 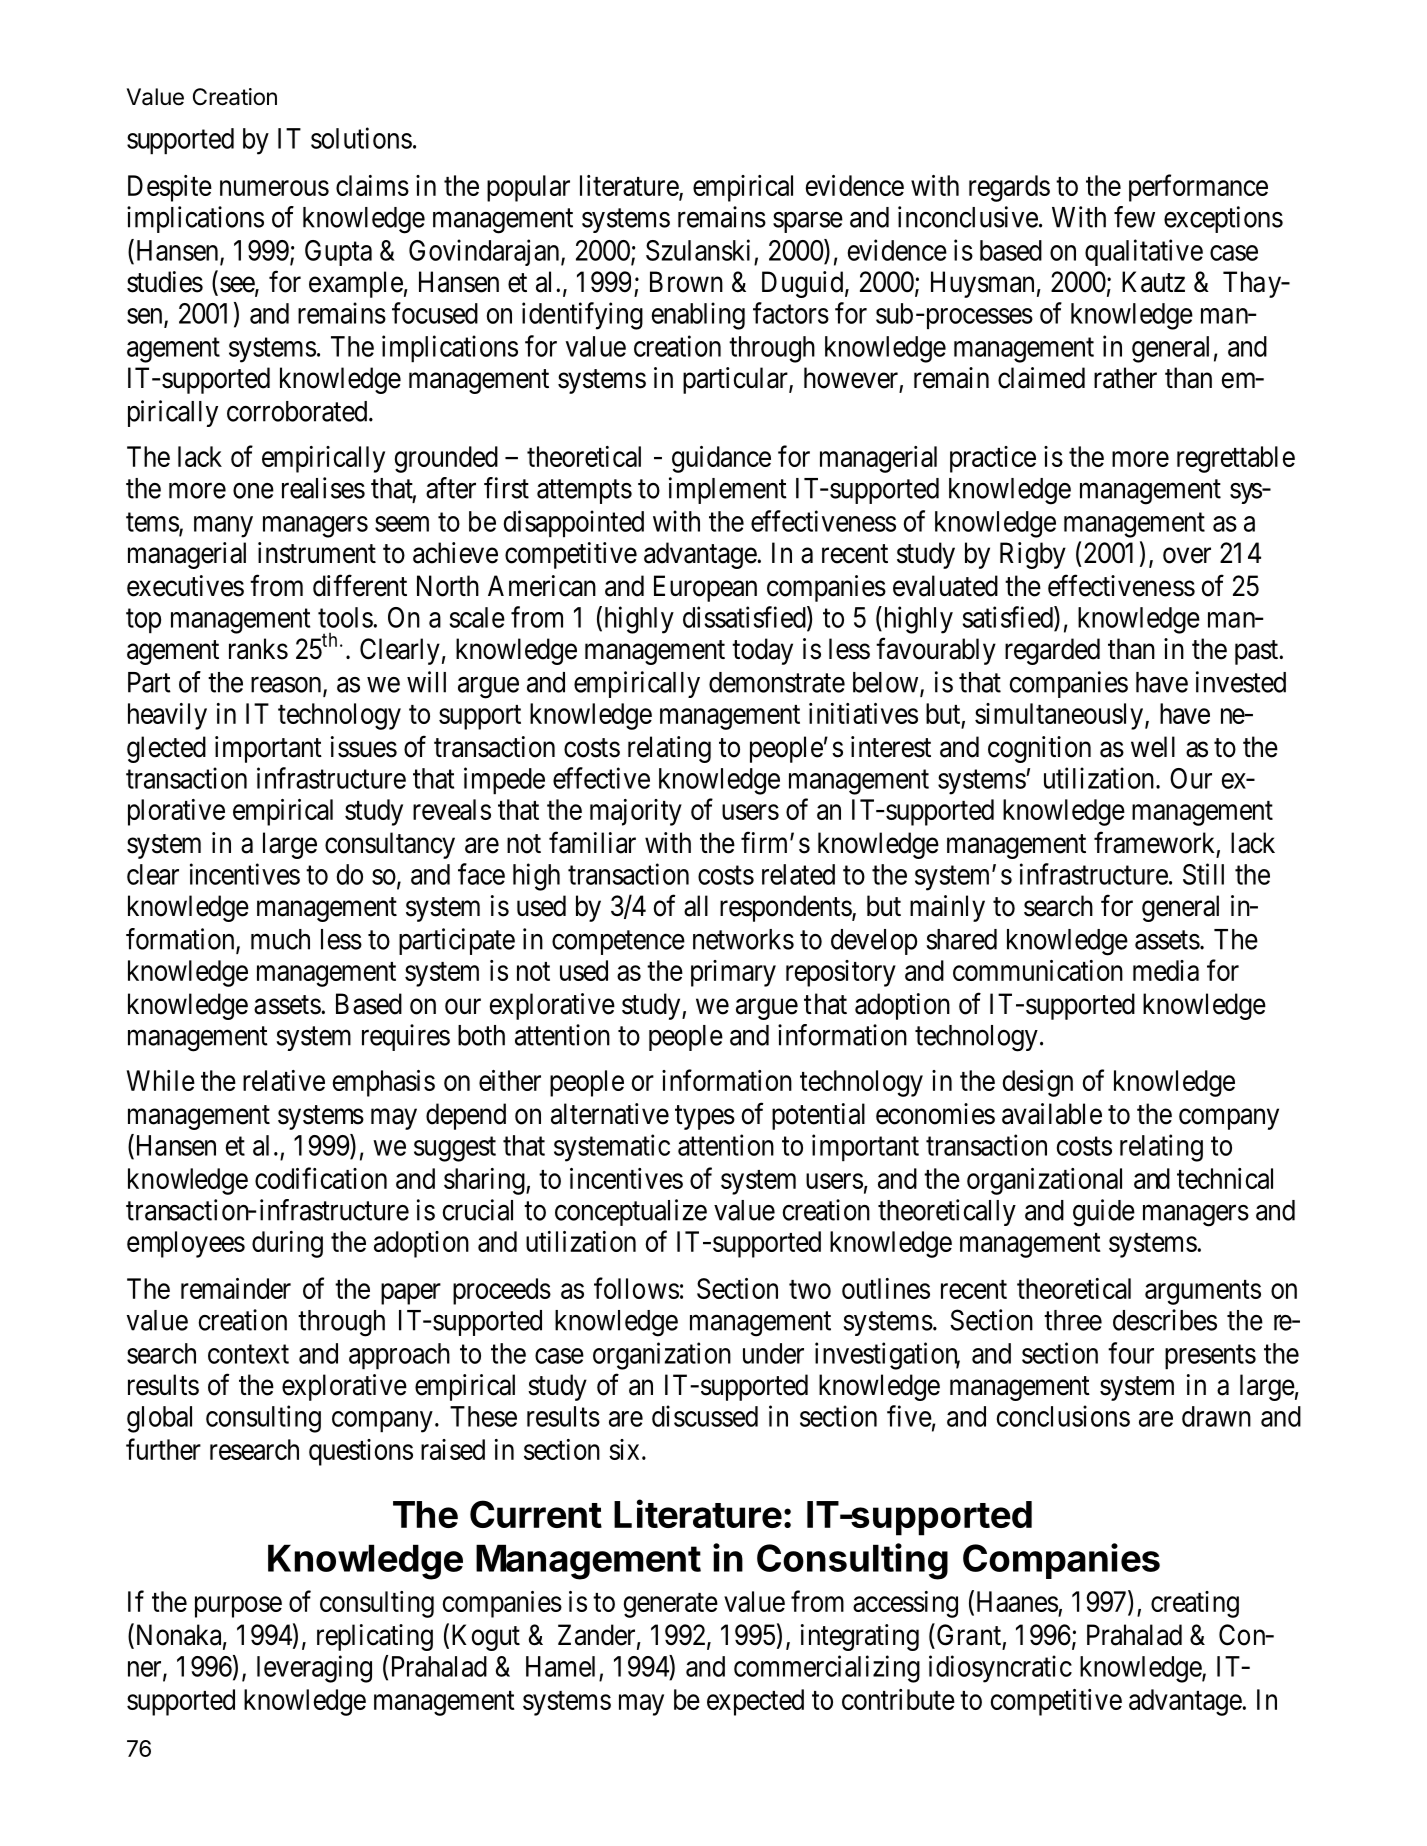 I want to click on few, so click(x=1134, y=217).
